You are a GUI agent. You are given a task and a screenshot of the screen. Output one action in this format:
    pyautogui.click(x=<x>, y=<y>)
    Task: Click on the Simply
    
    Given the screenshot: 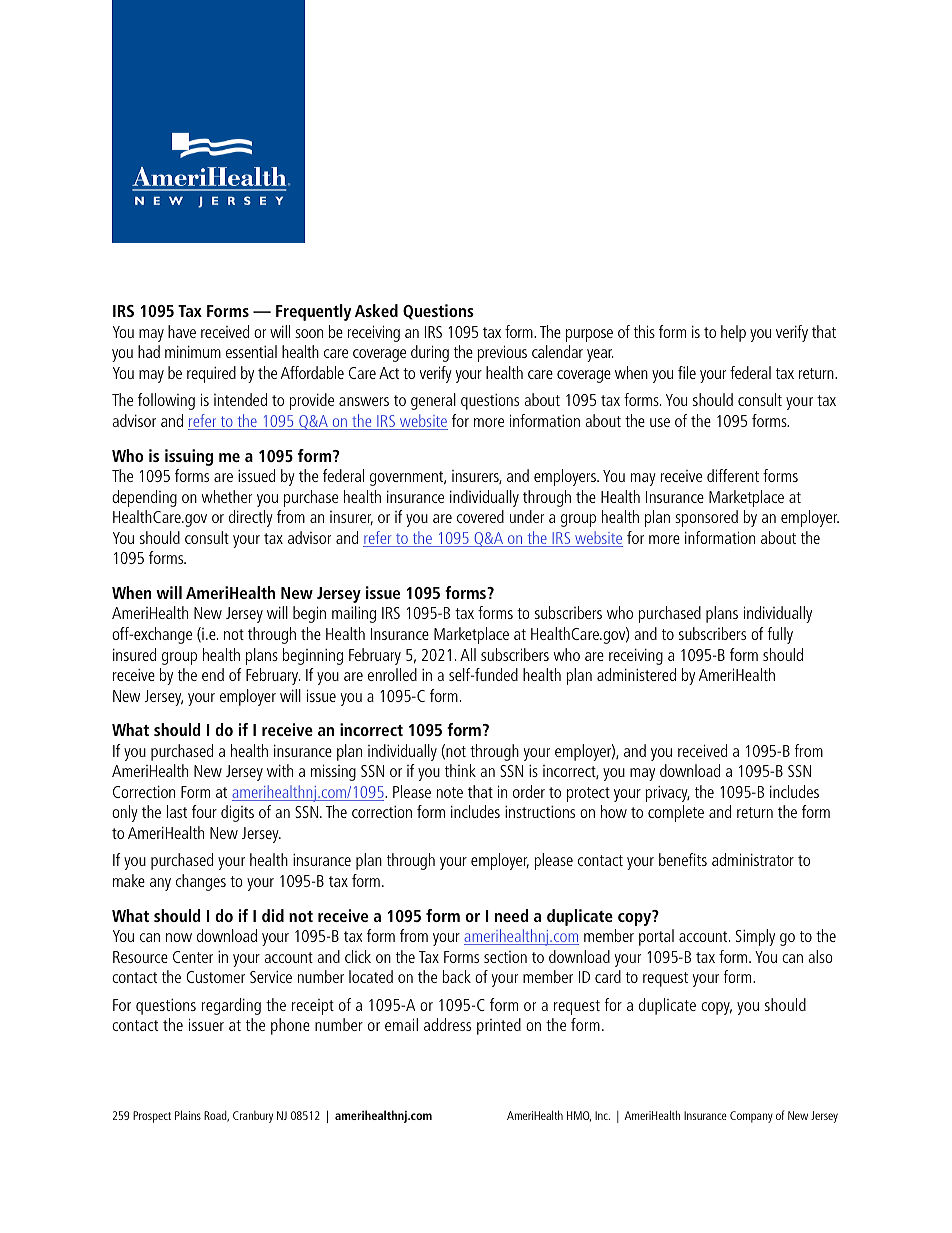 What is the action you would take?
    pyautogui.click(x=755, y=937)
